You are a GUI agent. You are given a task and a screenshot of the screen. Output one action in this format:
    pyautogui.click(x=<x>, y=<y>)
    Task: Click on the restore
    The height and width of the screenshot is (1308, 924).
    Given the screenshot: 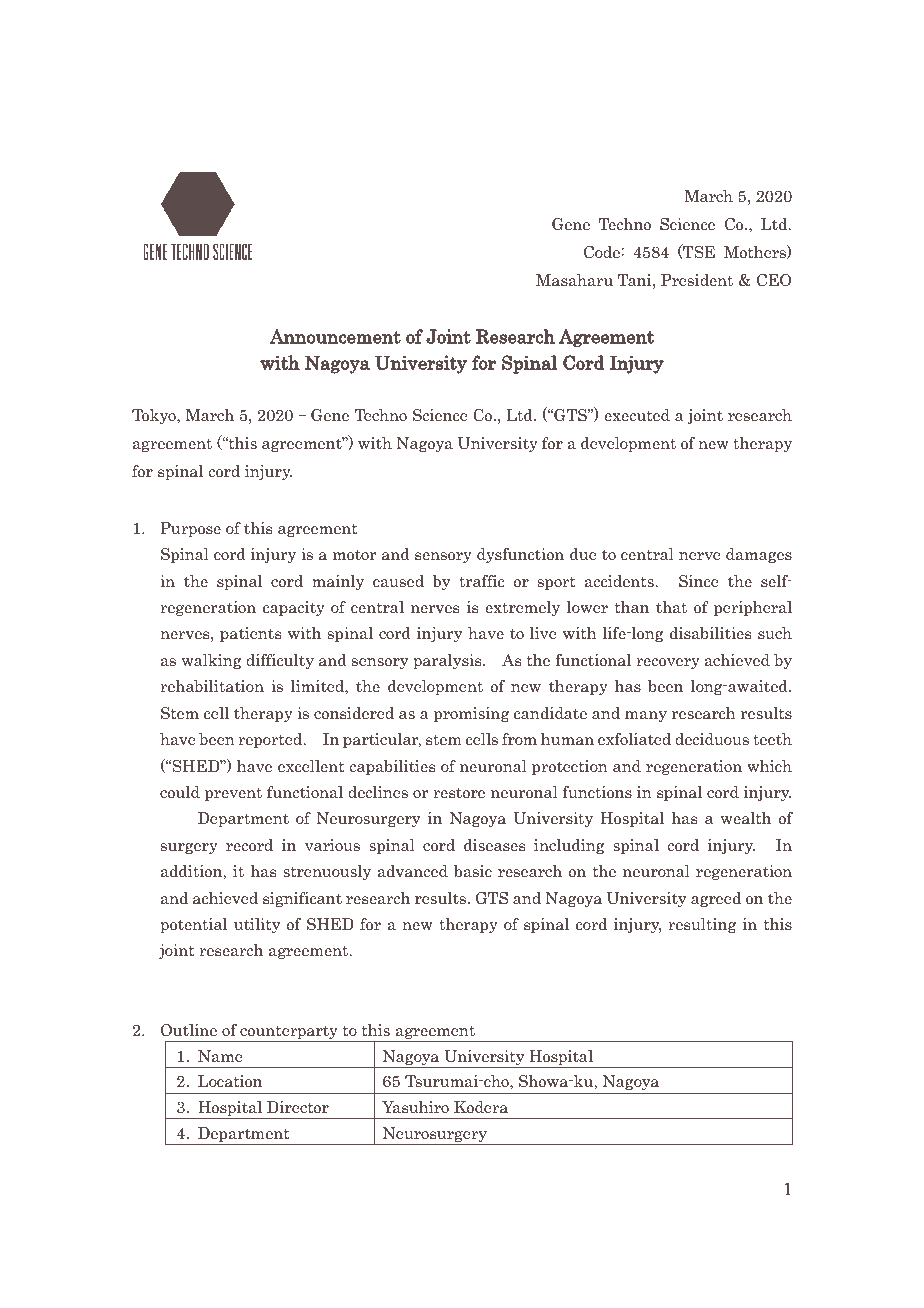 What is the action you would take?
    pyautogui.click(x=459, y=792)
